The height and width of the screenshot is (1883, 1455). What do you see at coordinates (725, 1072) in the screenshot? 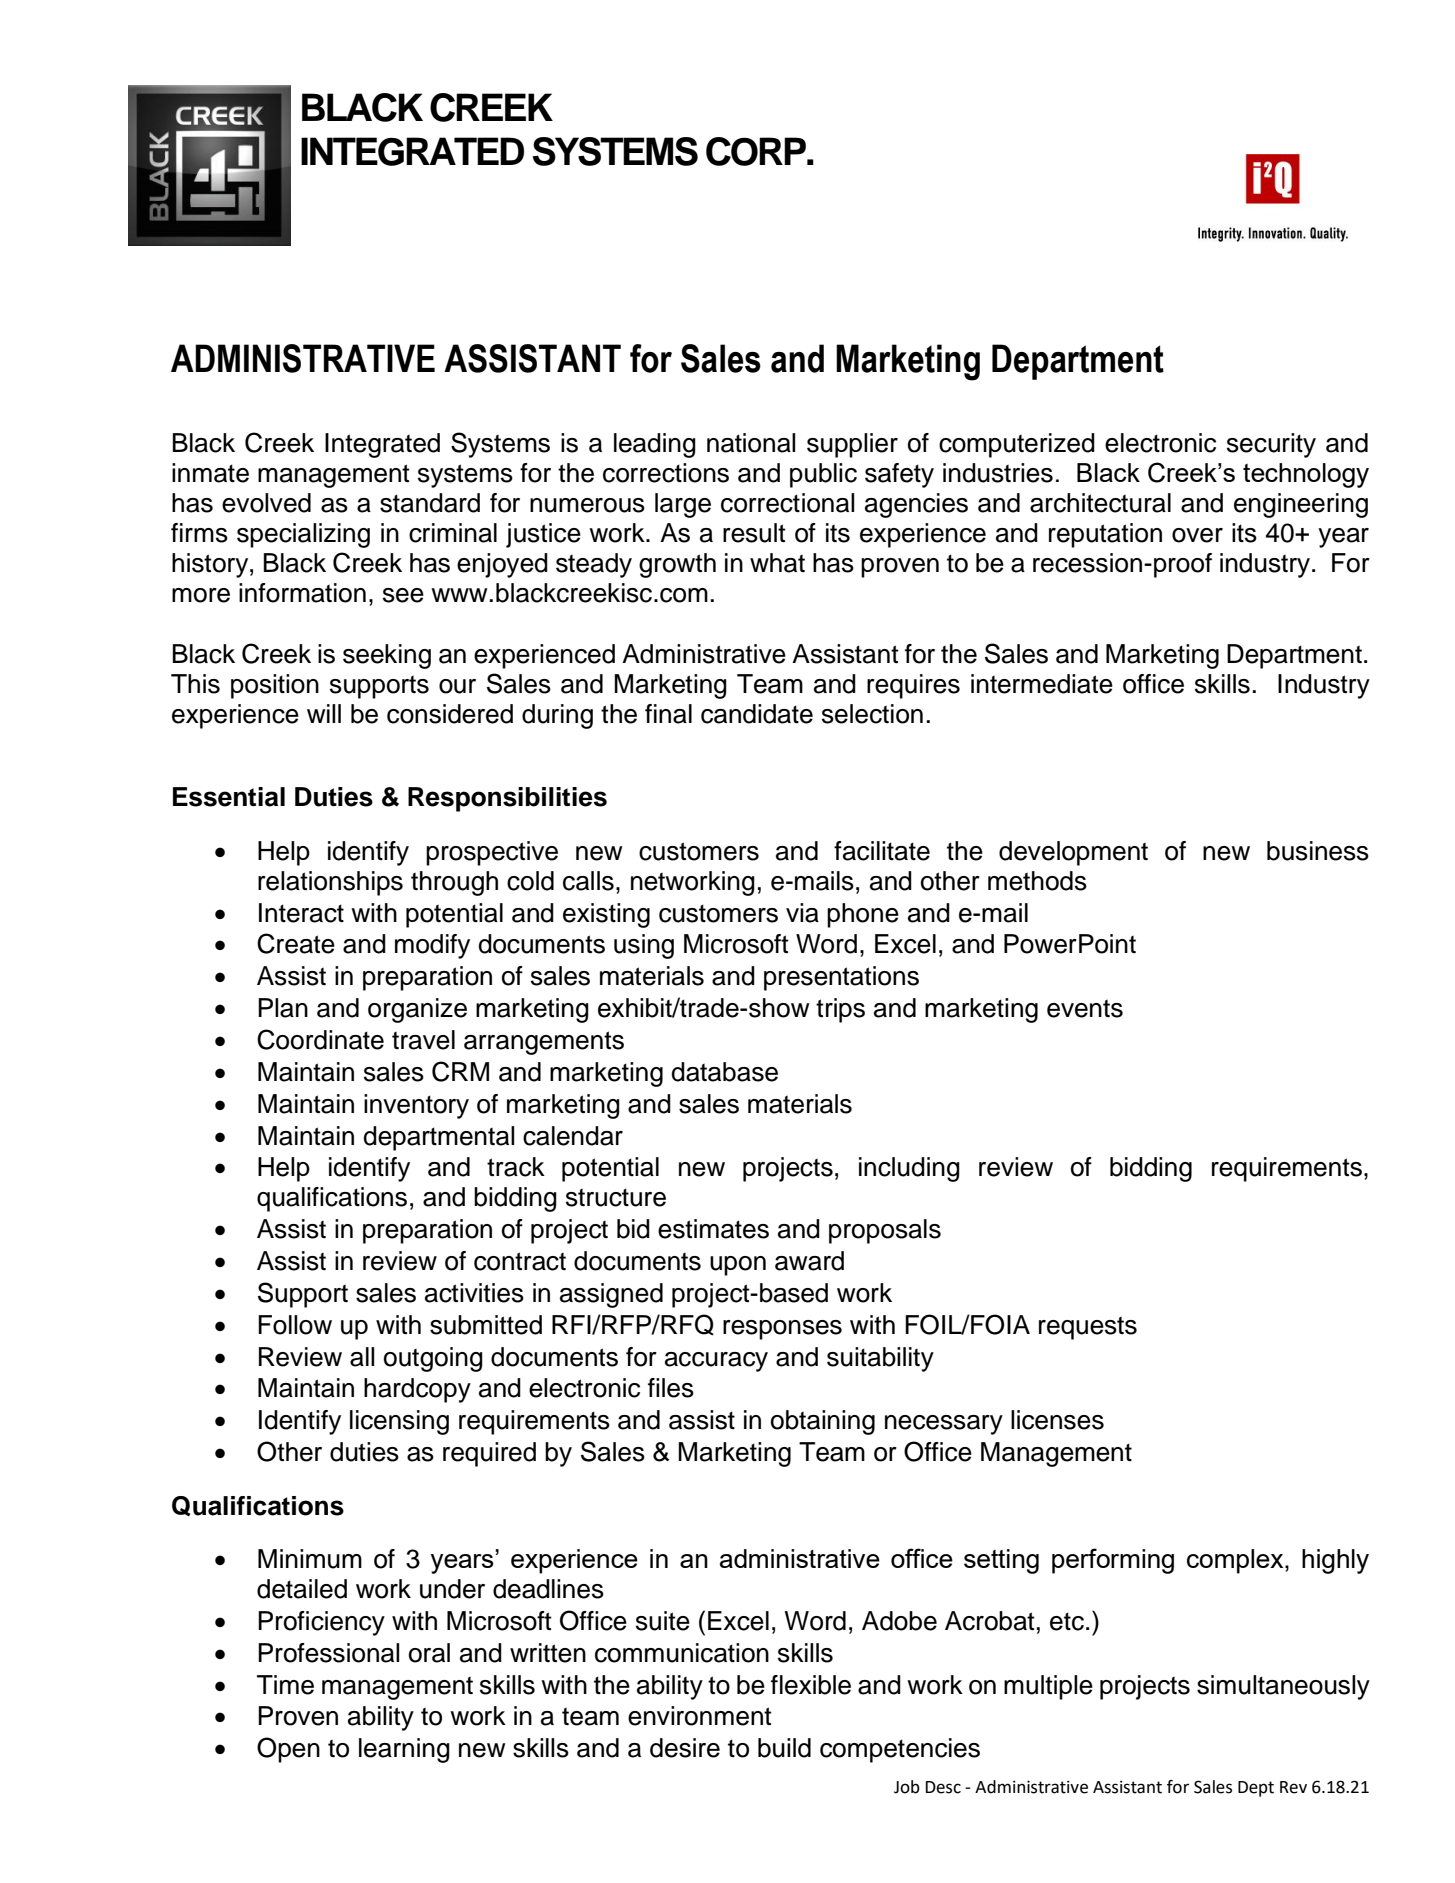
I see `database` at bounding box center [725, 1072].
